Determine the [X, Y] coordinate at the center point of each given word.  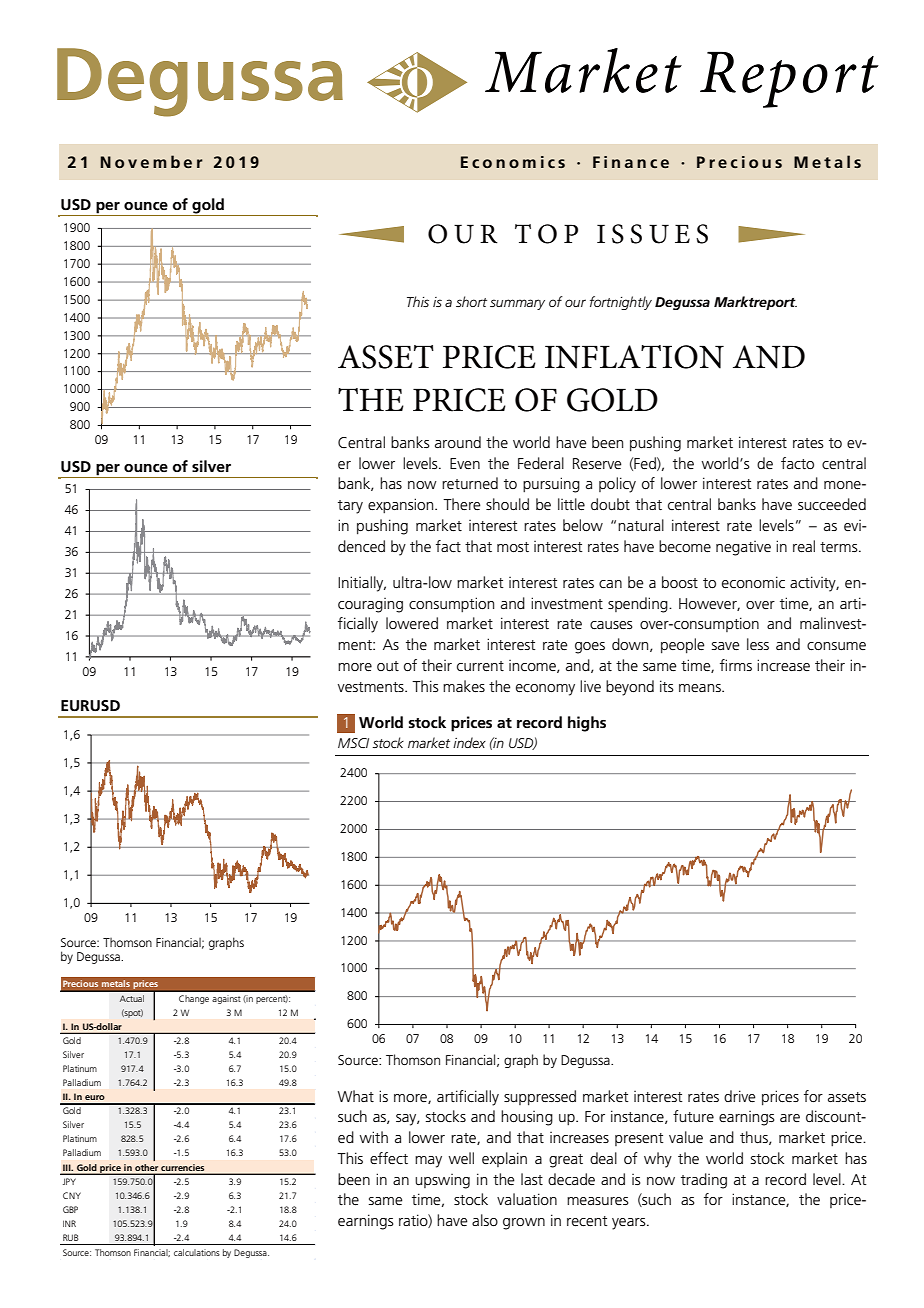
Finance [631, 162]
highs [587, 724]
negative [743, 548]
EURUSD [90, 706]
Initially [362, 584]
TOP [546, 234]
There [462, 504]
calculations [196, 1252]
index [469, 742]
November [151, 161]
